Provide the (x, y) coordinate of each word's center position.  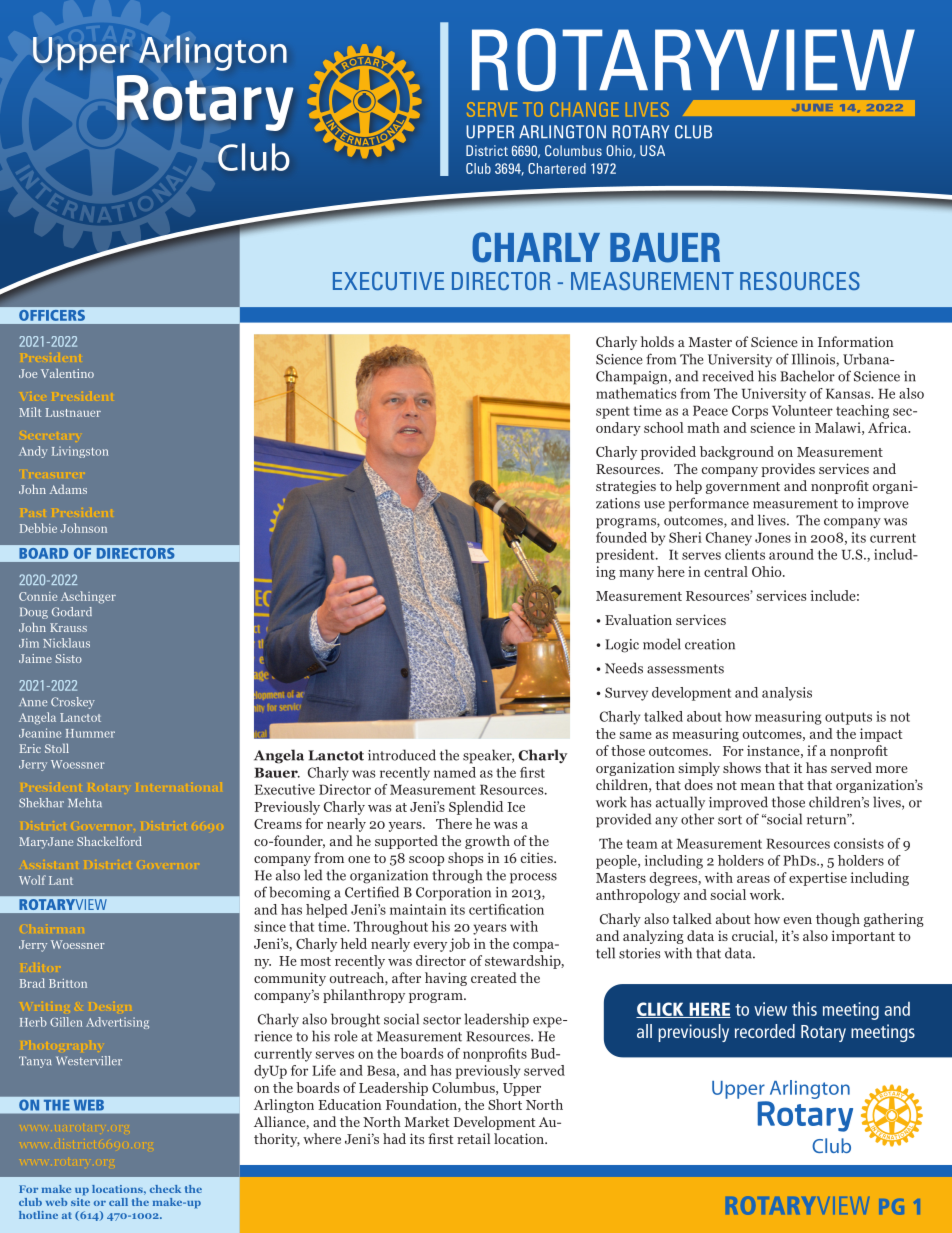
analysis (787, 694)
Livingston (80, 452)
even (798, 920)
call (118, 1202)
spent (613, 412)
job (459, 945)
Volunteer (802, 410)
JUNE (812, 107)
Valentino (67, 373)
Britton (68, 983)
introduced (402, 755)
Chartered (557, 168)
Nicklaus (66, 643)
